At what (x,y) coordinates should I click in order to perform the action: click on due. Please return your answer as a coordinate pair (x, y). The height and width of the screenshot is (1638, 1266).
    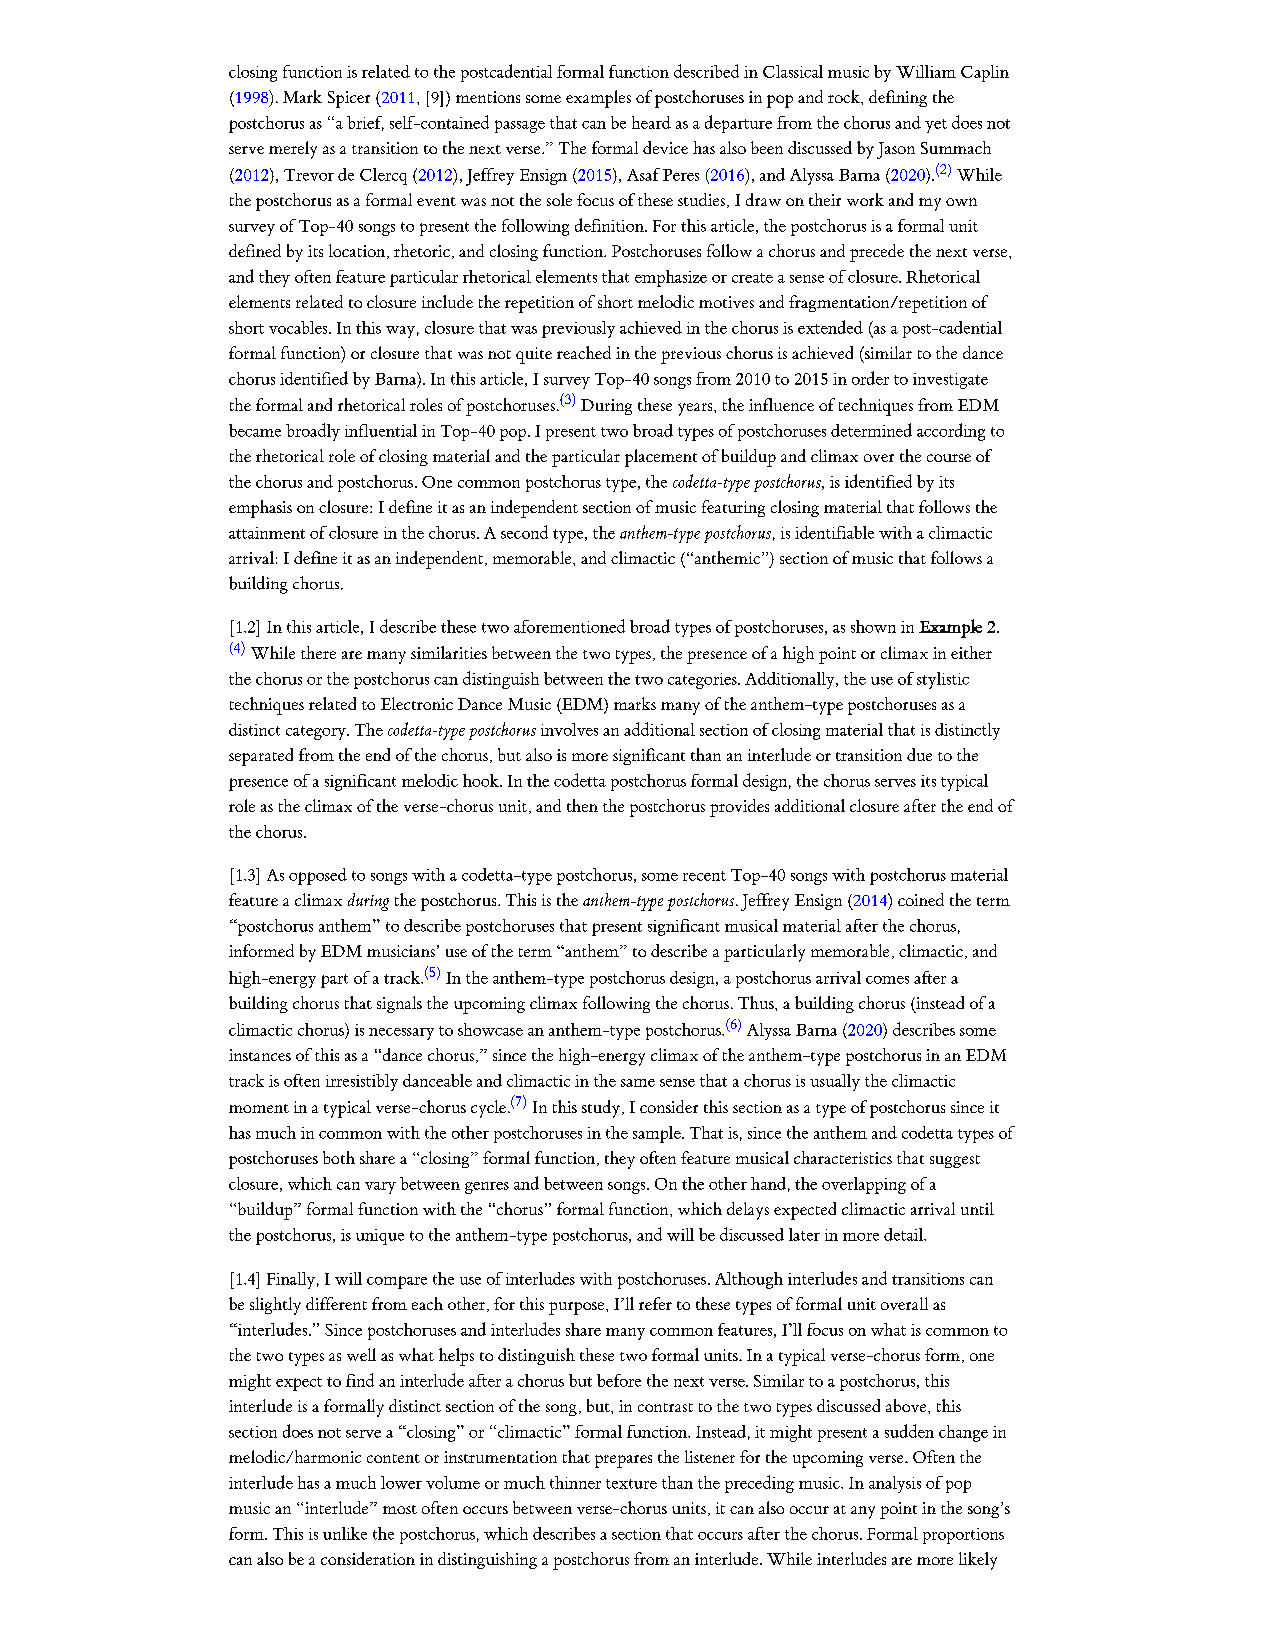
    Looking at the image, I should click on (919, 754).
